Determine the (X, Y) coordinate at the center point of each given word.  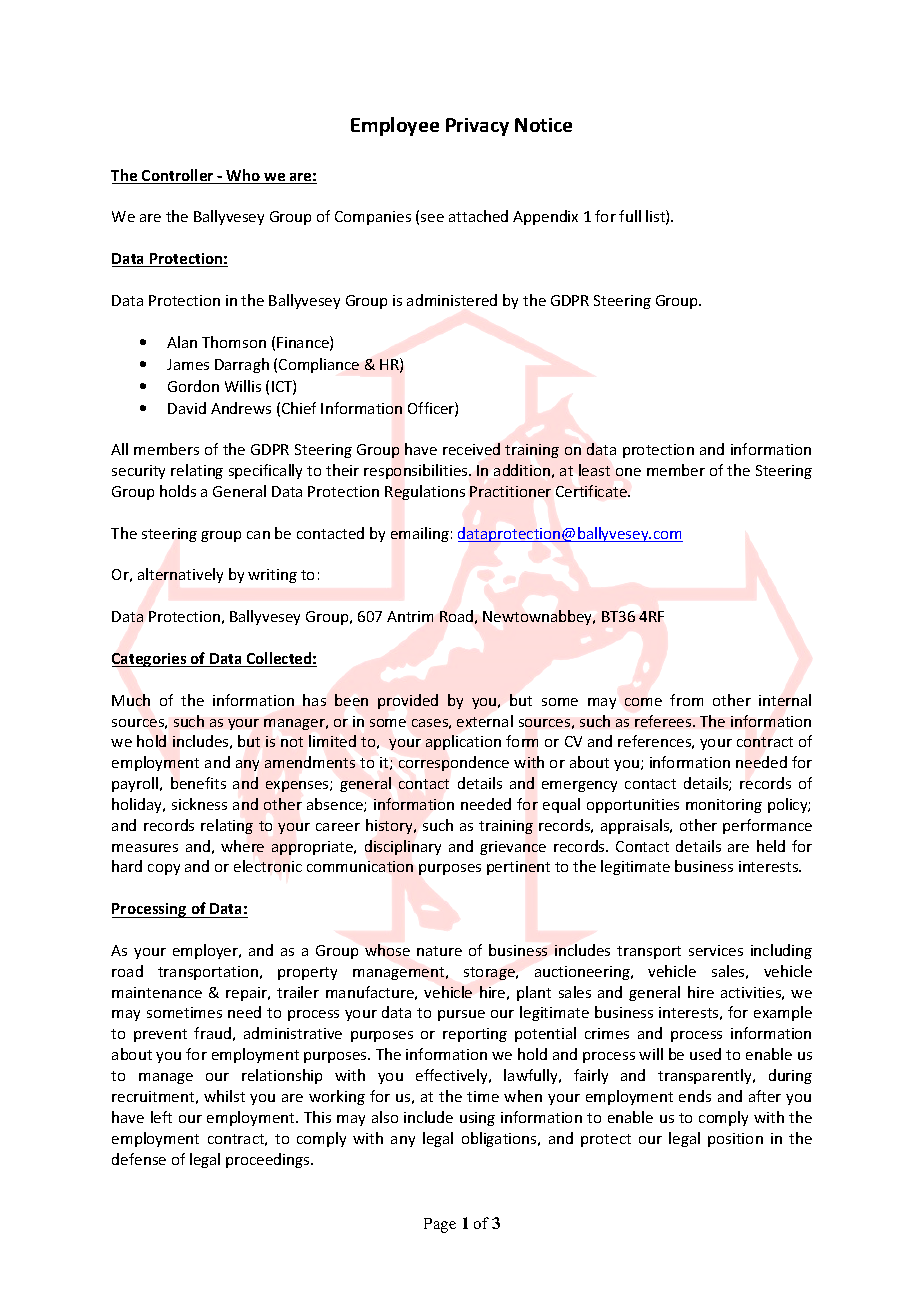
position (735, 1140)
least (594, 470)
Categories (150, 660)
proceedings (269, 1160)
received (471, 449)
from (686, 700)
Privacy (477, 127)
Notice (543, 125)
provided (408, 701)
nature (439, 951)
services (716, 950)
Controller (178, 176)
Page (440, 1225)
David (187, 408)
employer (207, 951)
